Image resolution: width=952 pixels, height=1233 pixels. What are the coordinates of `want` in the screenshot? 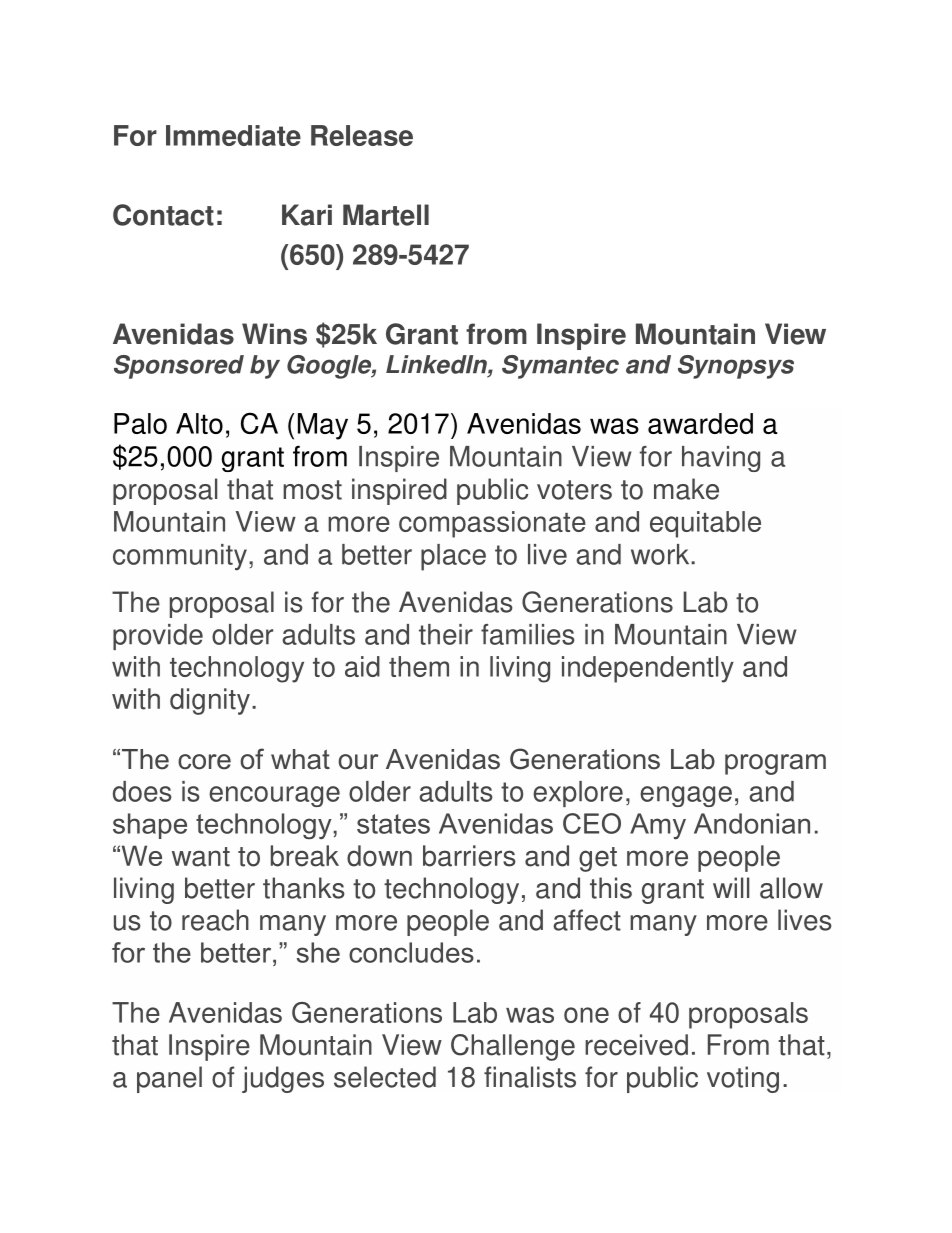 It's located at (201, 857).
